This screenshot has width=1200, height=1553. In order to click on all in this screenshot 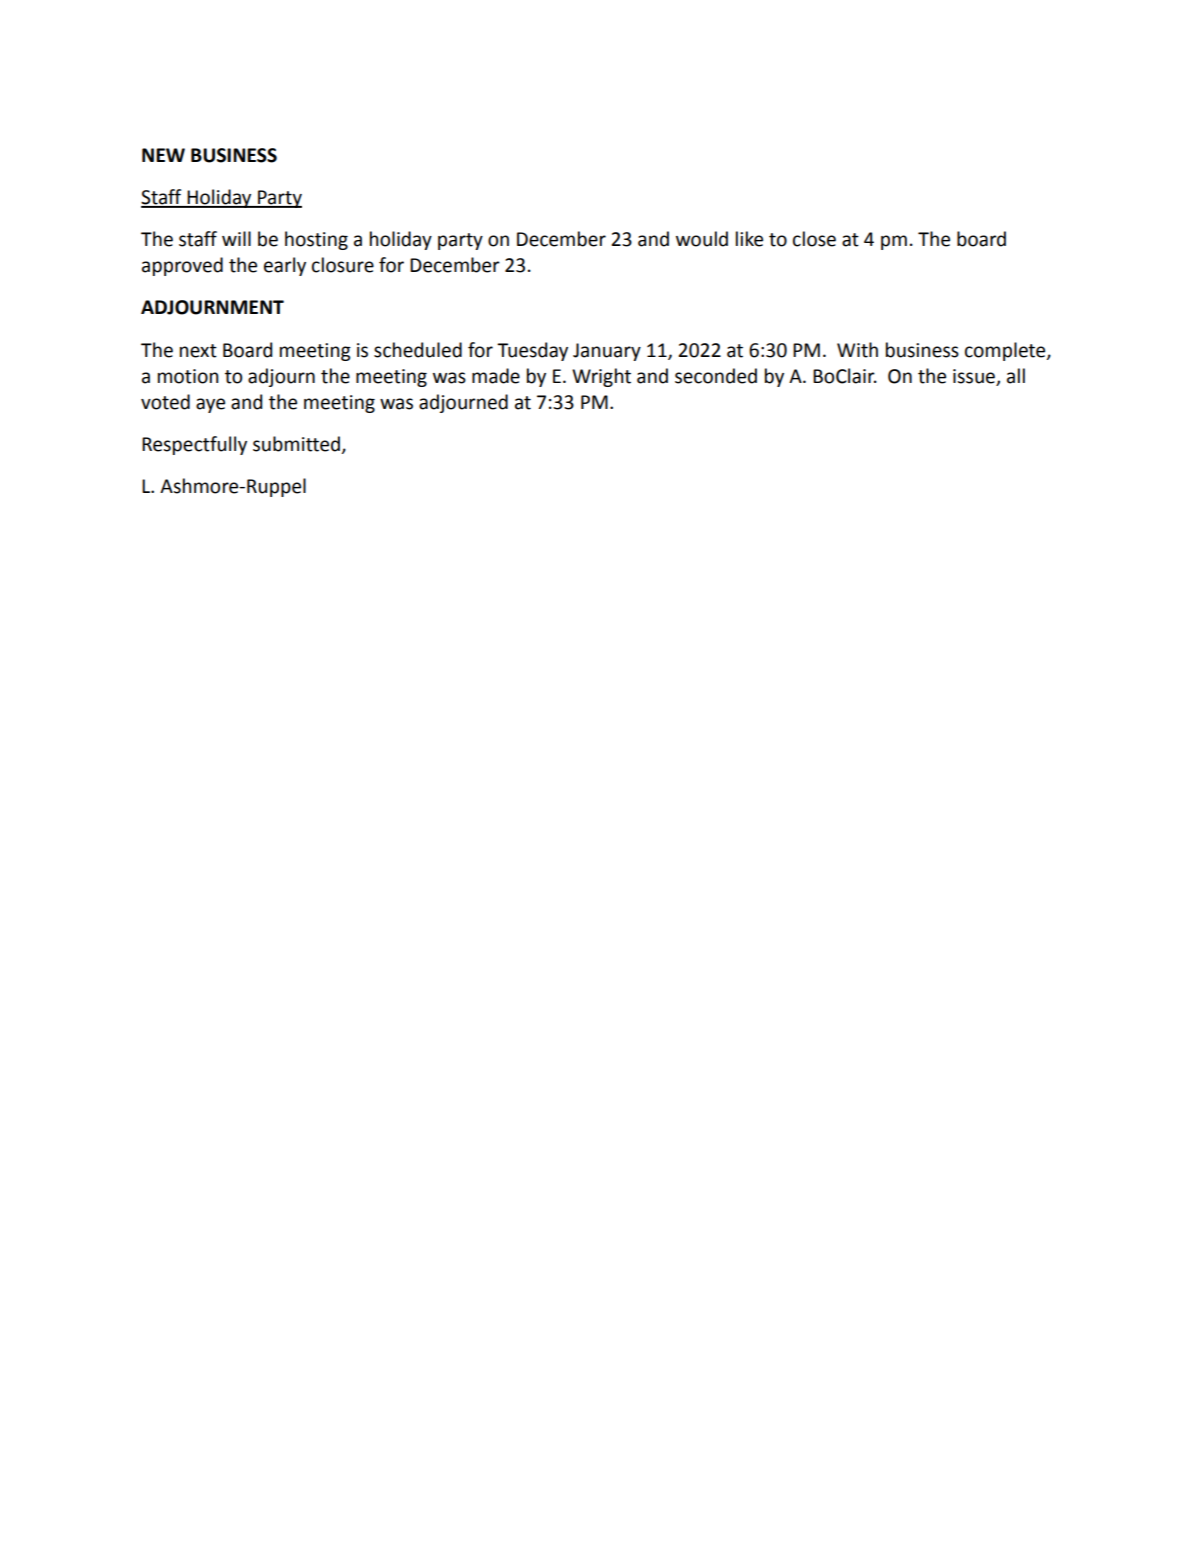, I will do `click(1016, 376)`.
